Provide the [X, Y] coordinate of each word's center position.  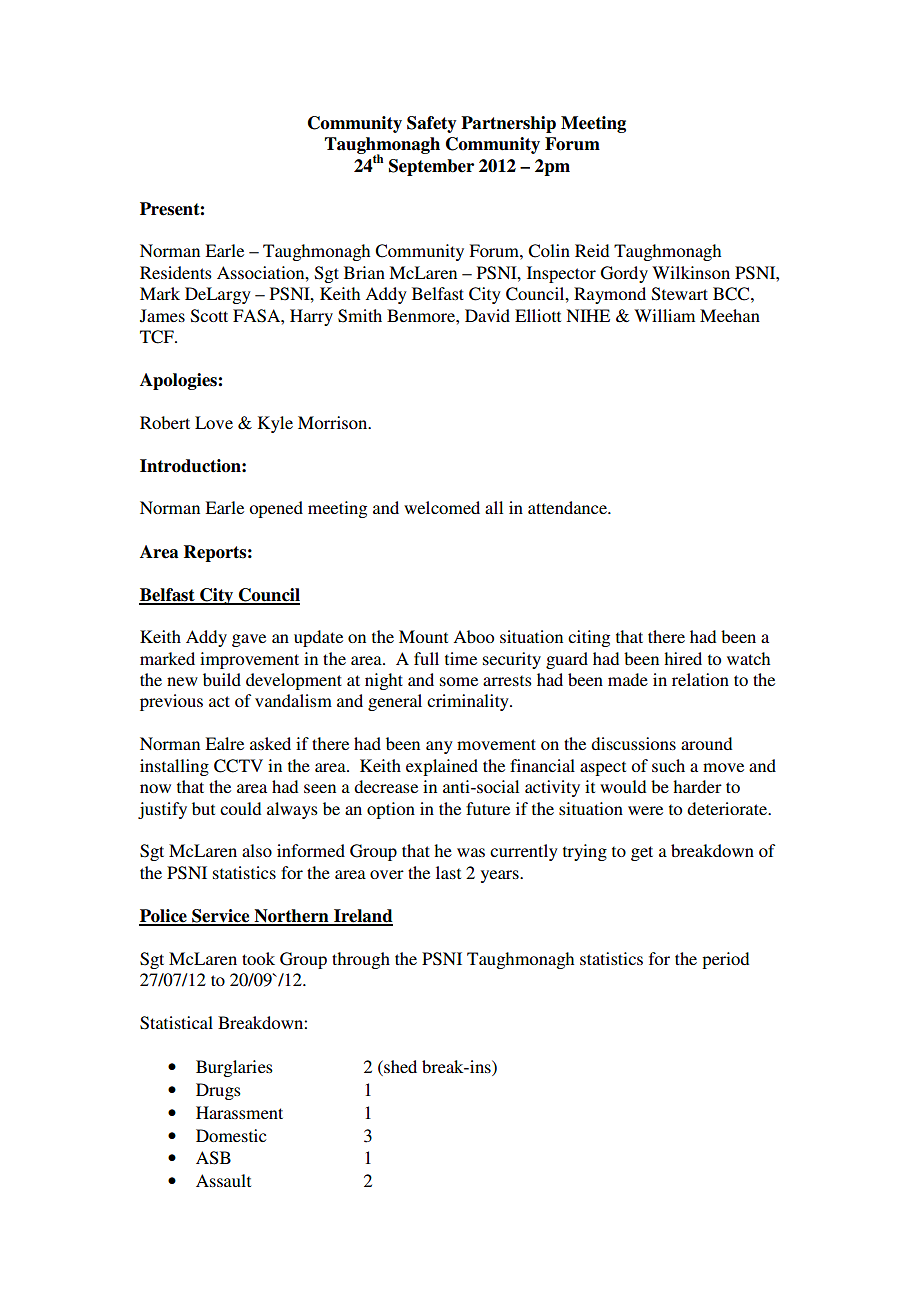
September [431, 167]
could [240, 808]
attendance [568, 507]
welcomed [442, 507]
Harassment [239, 1112]
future [488, 808]
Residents [176, 272]
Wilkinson [691, 272]
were [645, 810]
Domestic [231, 1135]
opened [276, 509]
